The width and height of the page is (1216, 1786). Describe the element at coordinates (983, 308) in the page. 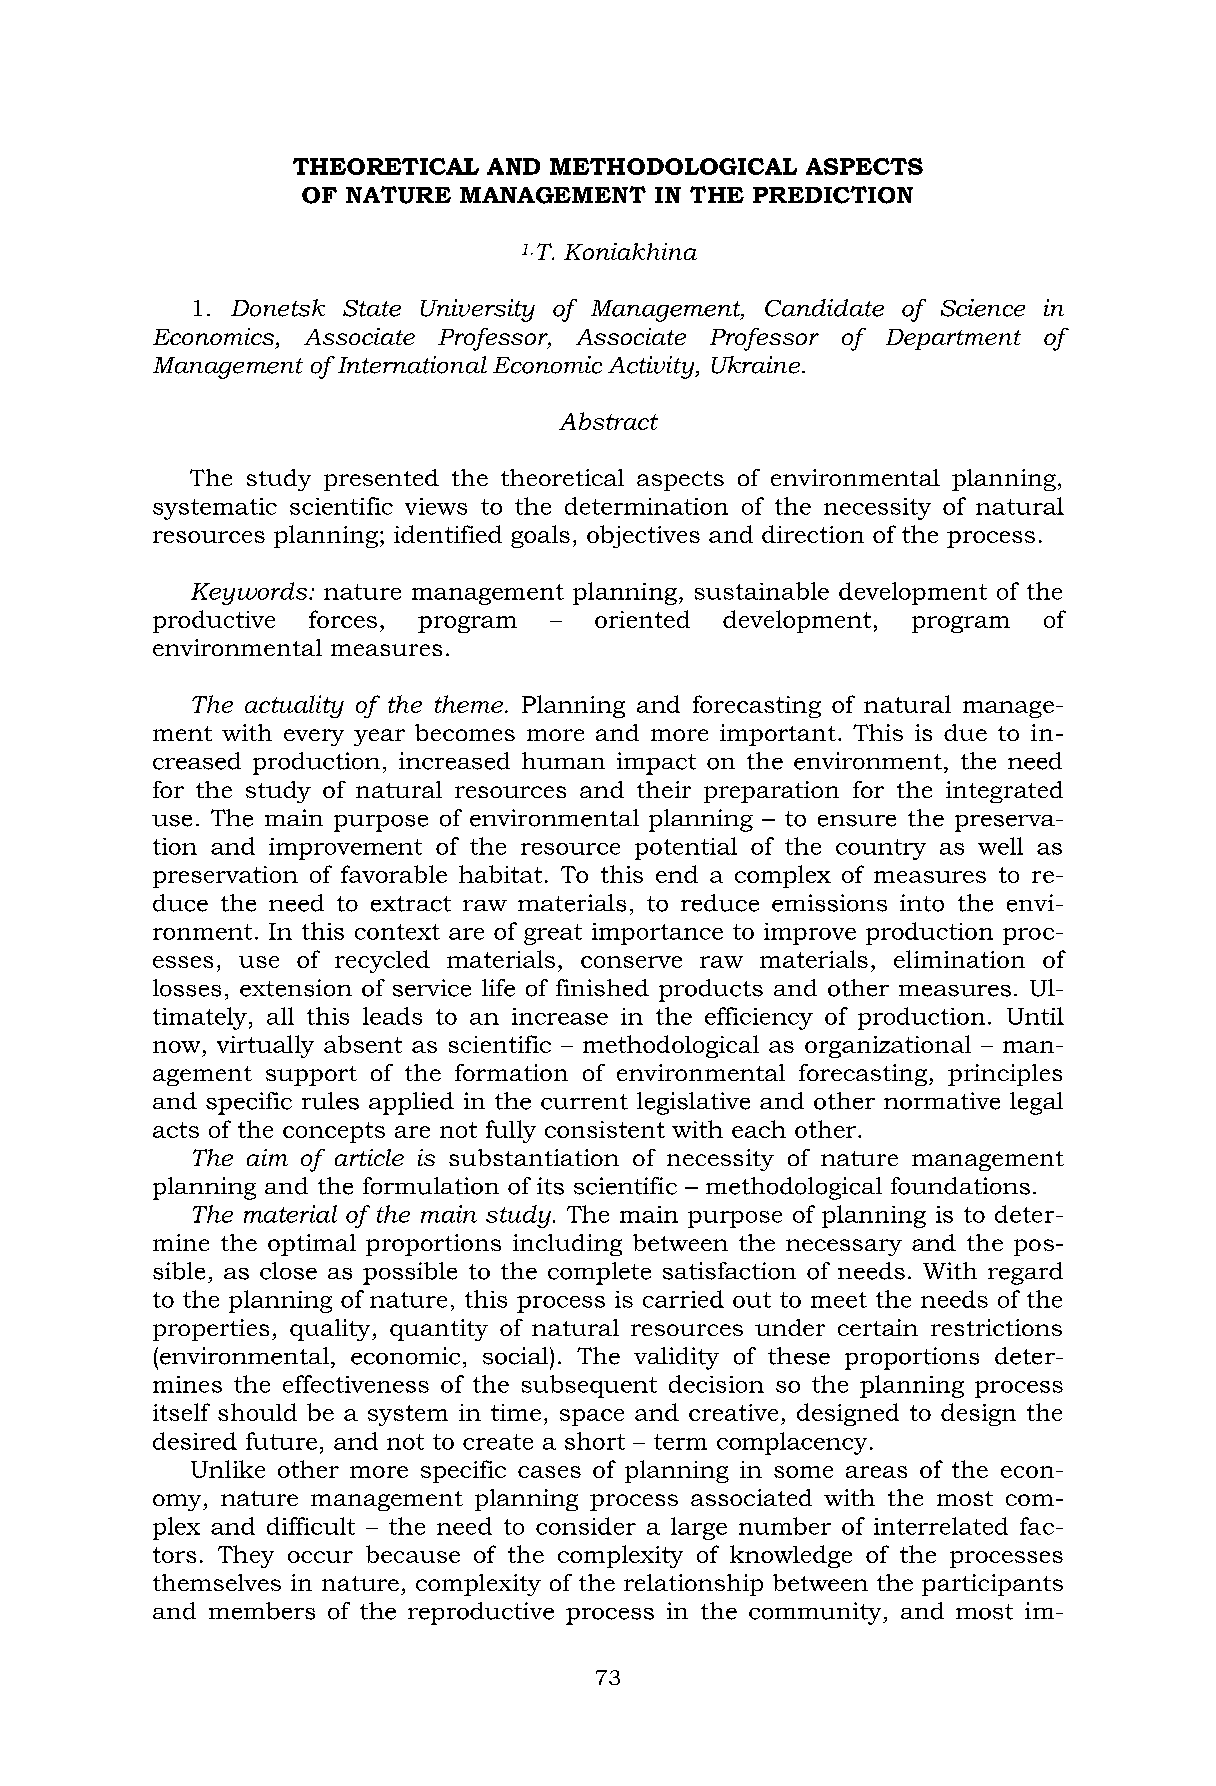

I see `Science` at that location.
